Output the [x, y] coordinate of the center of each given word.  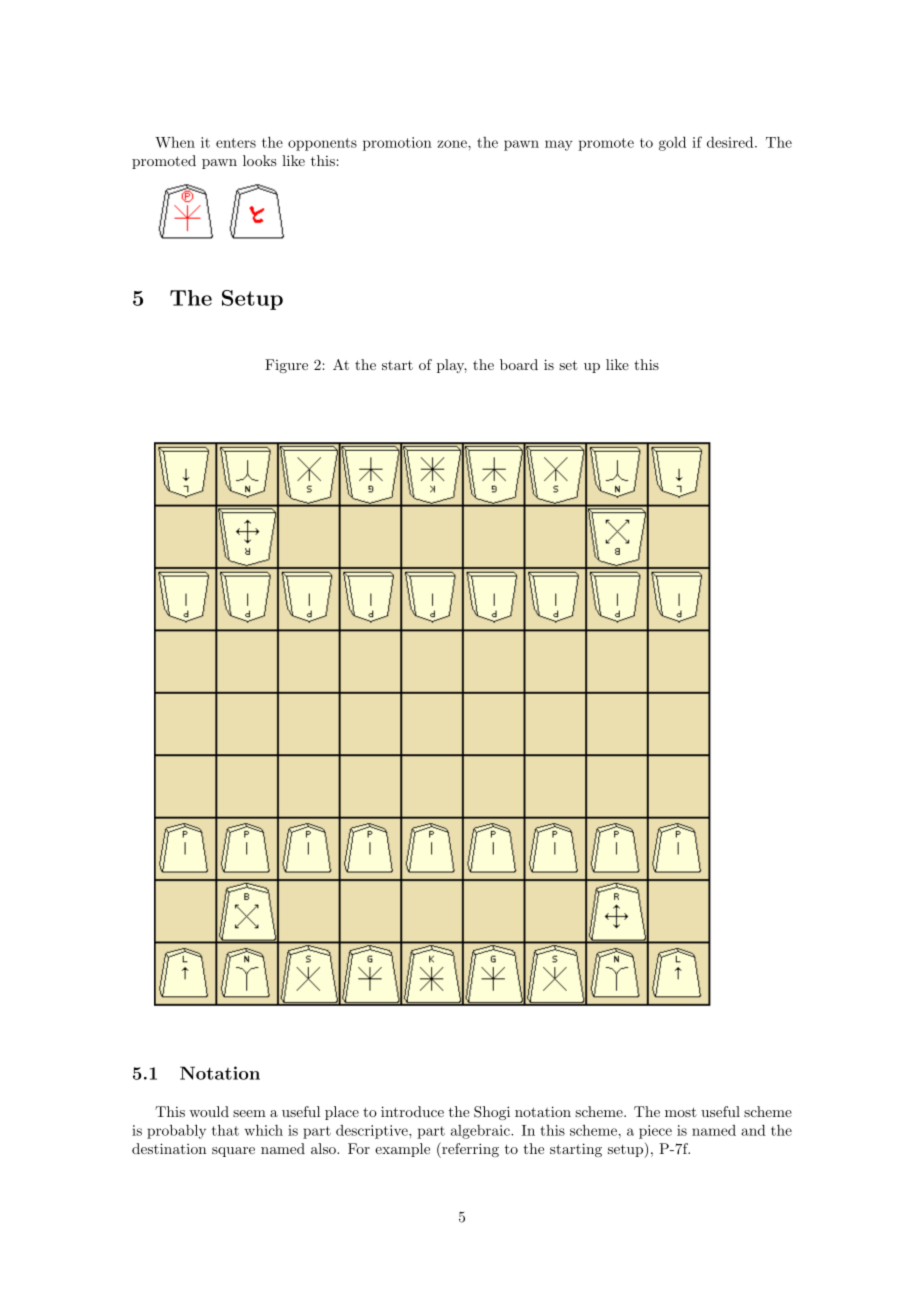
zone [453, 144]
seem [249, 1113]
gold [672, 143]
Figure [286, 366]
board [519, 364]
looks [260, 160]
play [452, 366]
